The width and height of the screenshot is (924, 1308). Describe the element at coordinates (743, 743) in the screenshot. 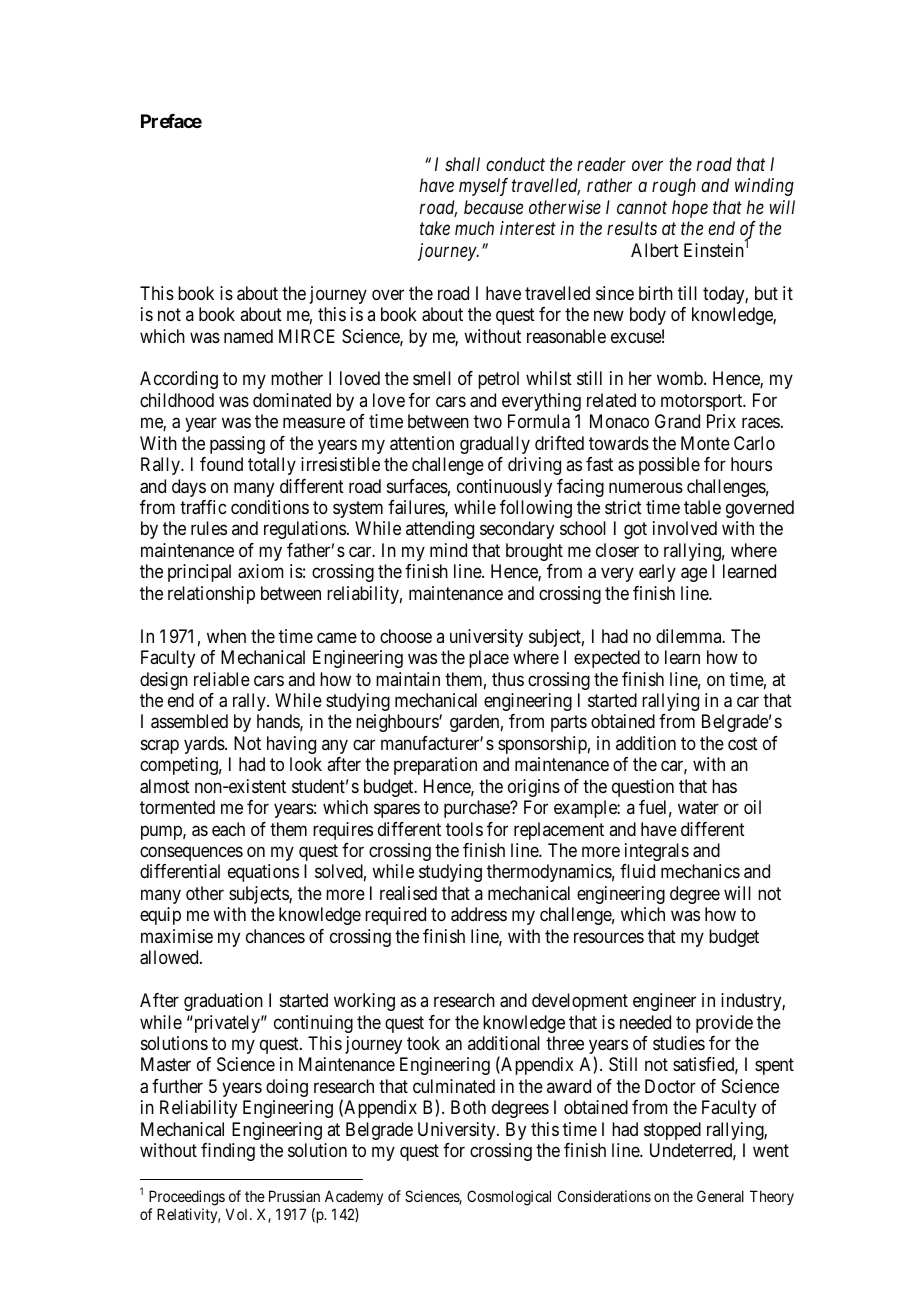

I see `cost` at that location.
